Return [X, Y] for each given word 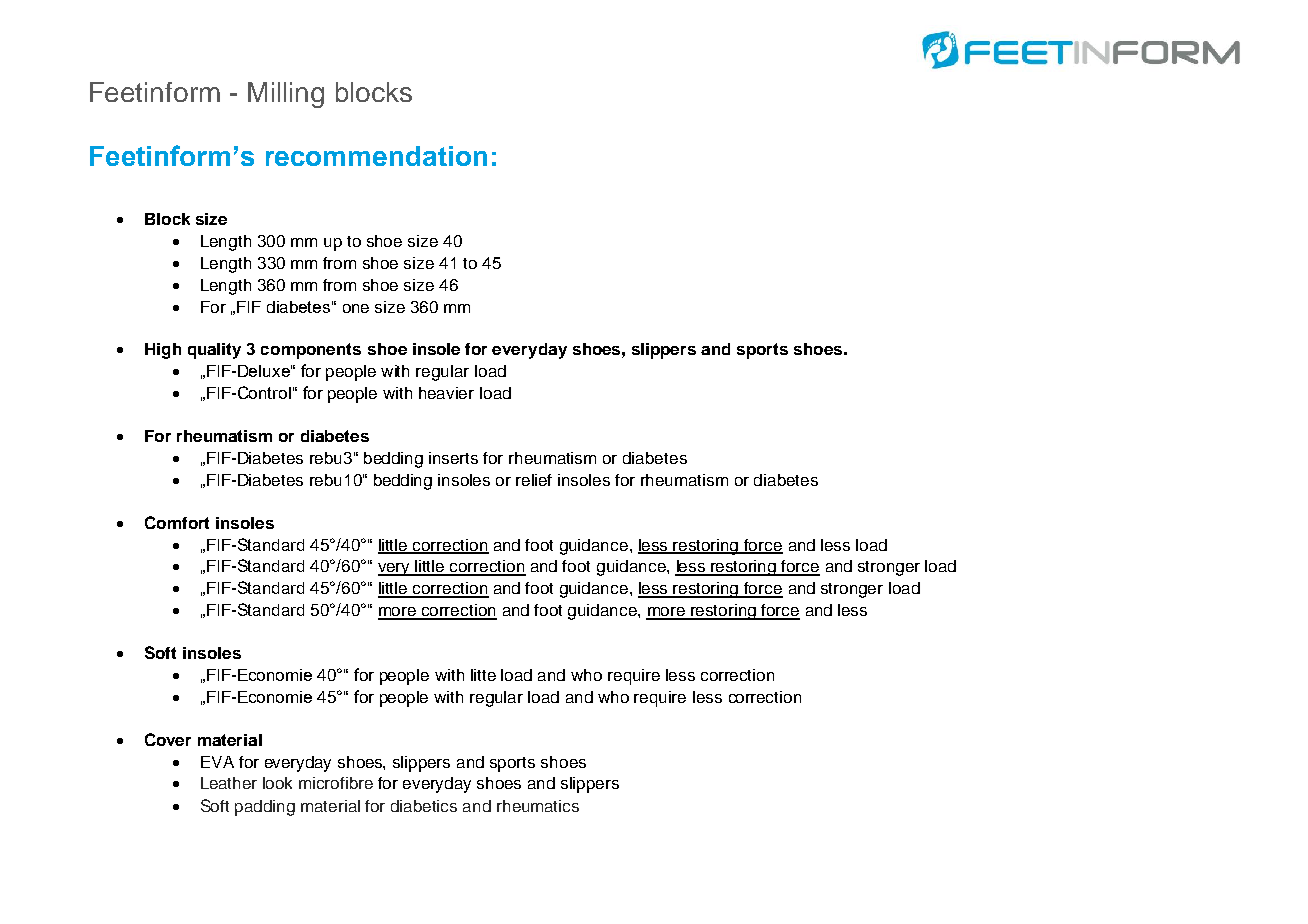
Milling [286, 95]
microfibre [336, 783]
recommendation [376, 156]
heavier [446, 393]
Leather [229, 783]
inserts [453, 458]
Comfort [177, 522]
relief [534, 480]
